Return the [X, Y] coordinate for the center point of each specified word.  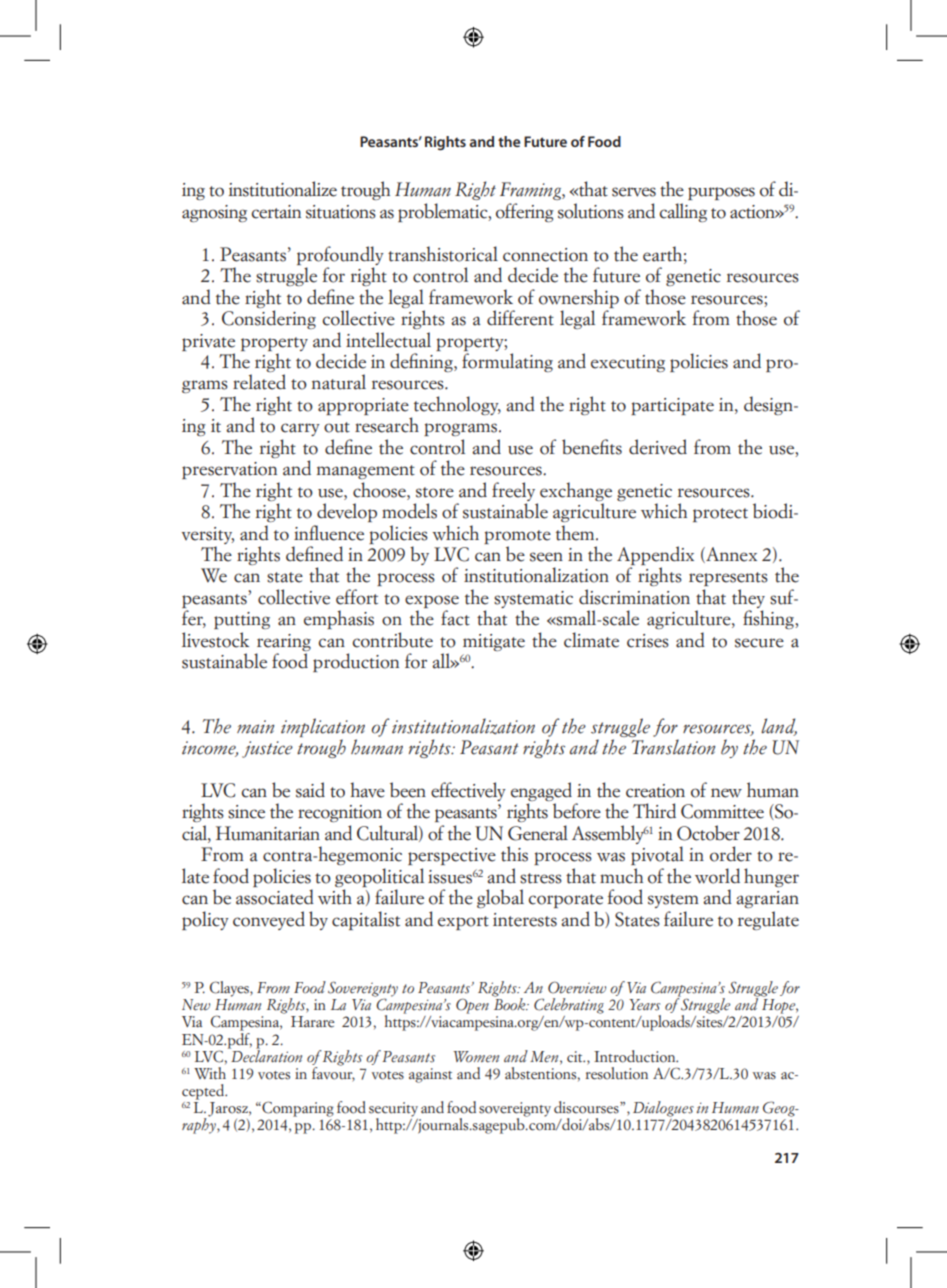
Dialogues [663, 1109]
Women [476, 1057]
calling [683, 212]
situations [341, 212]
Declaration [265, 1055]
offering [525, 212]
